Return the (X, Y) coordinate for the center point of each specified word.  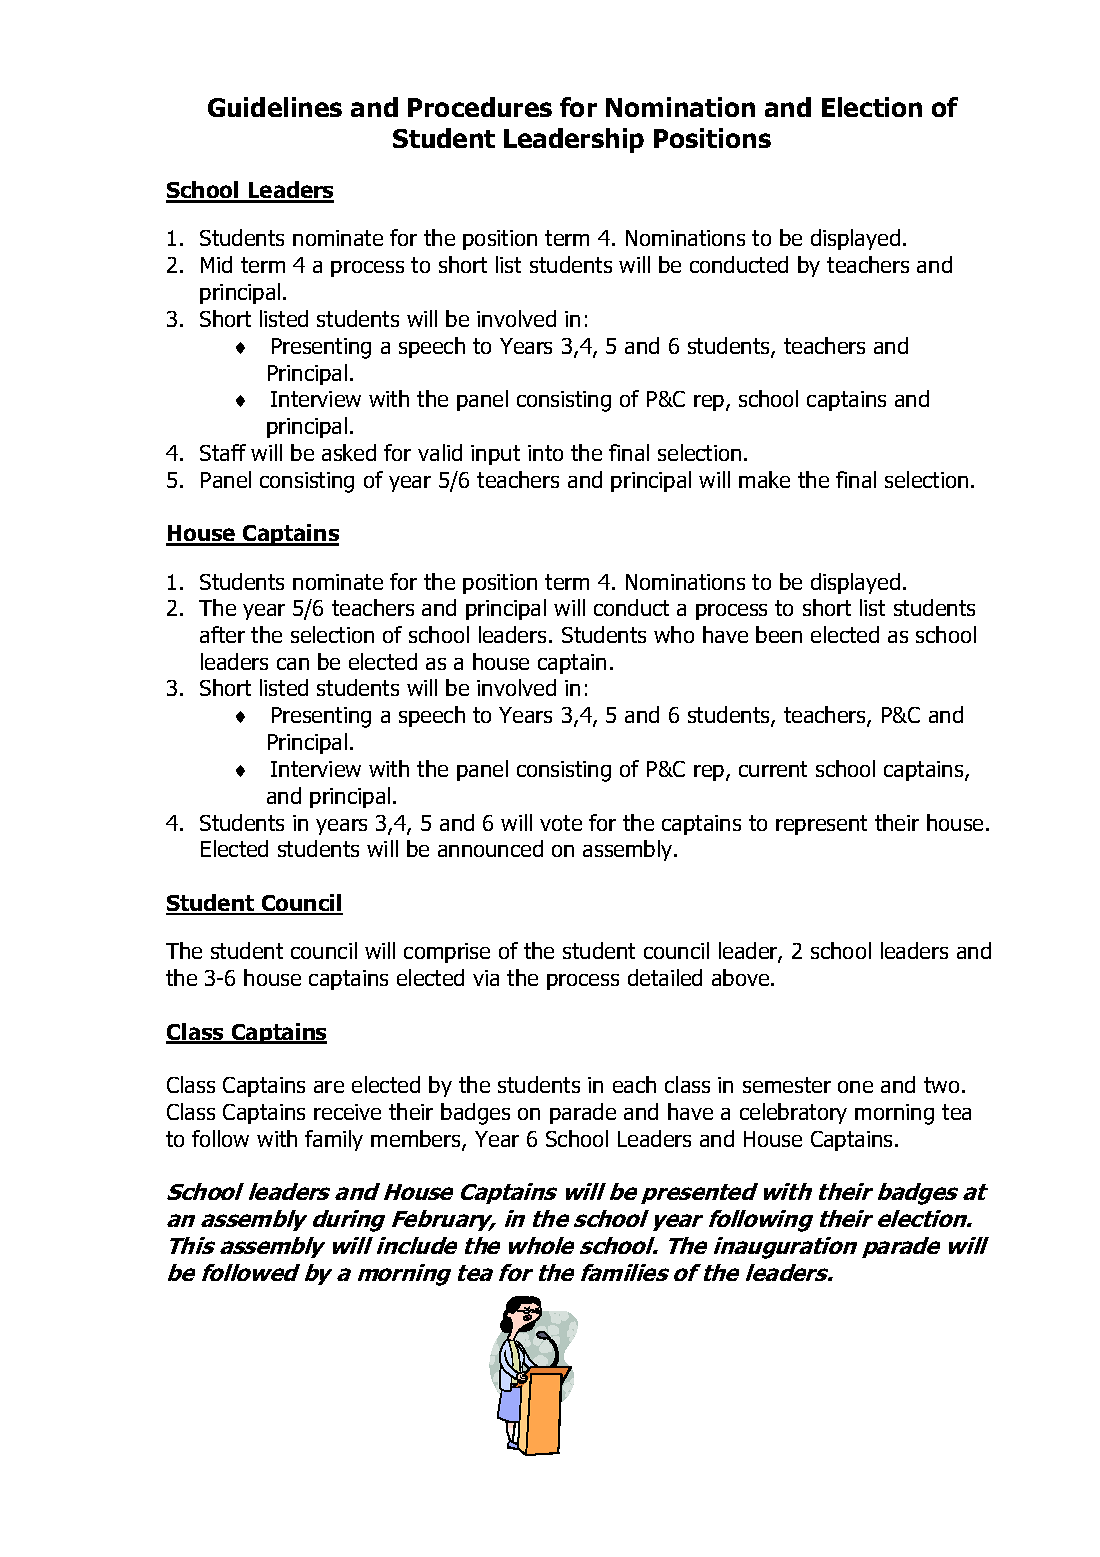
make (764, 479)
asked (349, 452)
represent (821, 825)
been (779, 634)
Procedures (480, 107)
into (545, 453)
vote (561, 823)
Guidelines (275, 107)
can (293, 664)
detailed (665, 977)
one (855, 1087)
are (329, 1087)
